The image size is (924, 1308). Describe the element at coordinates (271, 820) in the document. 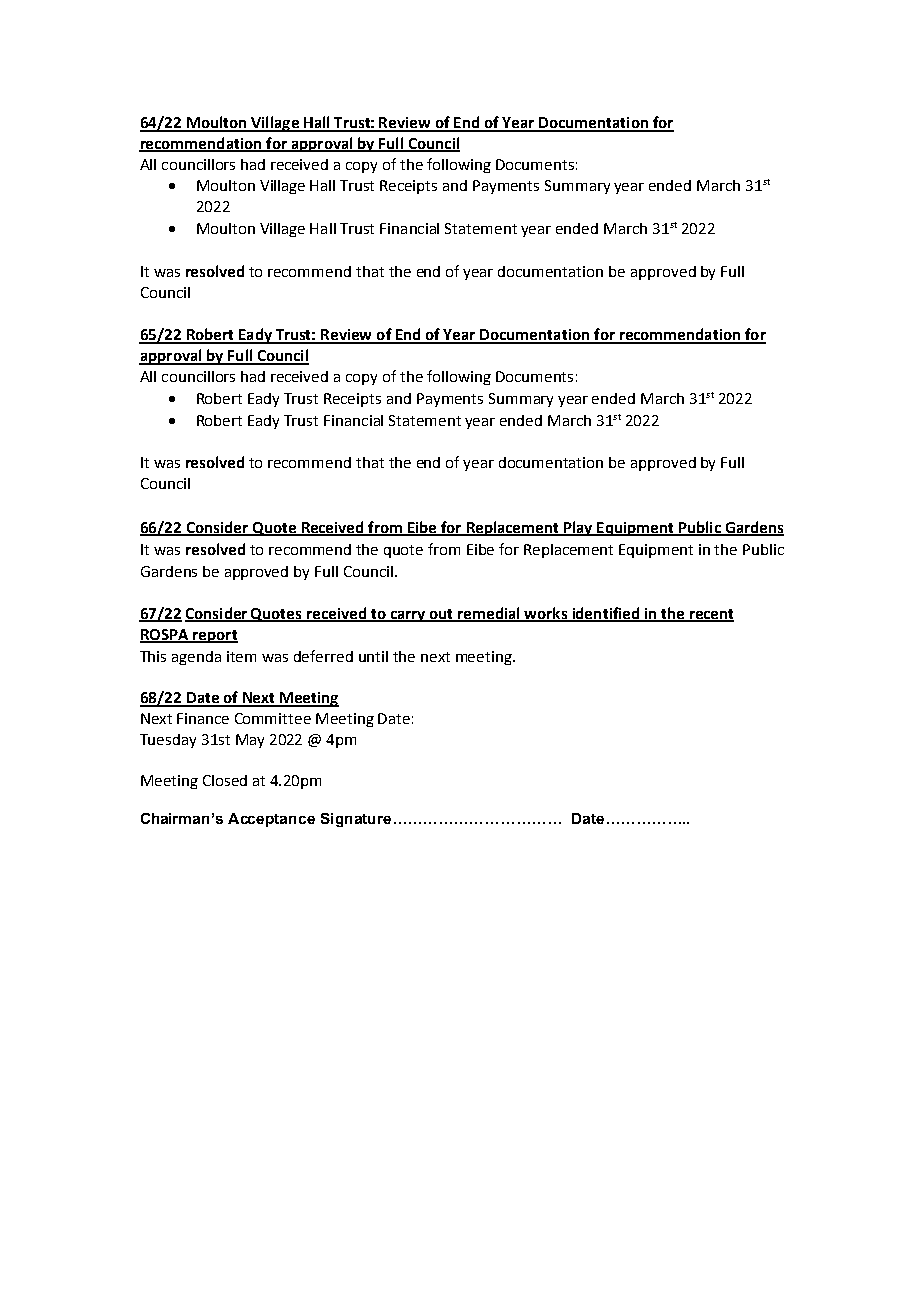

I see `Acceptance` at that location.
